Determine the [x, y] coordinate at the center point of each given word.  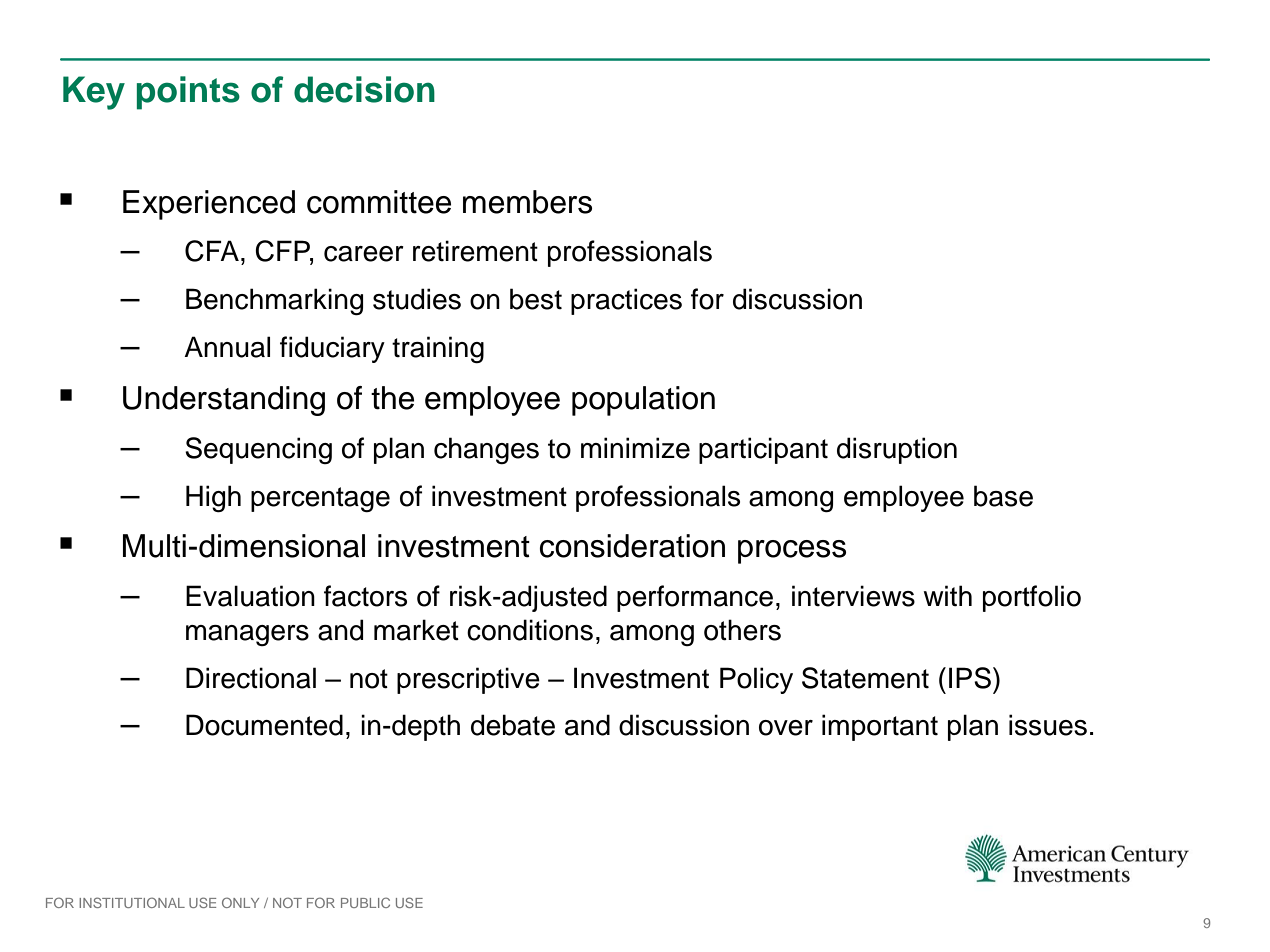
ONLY [240, 902]
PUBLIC [365, 902]
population [643, 401]
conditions [530, 630]
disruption [897, 450]
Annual [227, 347]
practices [626, 301]
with [947, 596]
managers [247, 635]
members [527, 202]
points [188, 93]
